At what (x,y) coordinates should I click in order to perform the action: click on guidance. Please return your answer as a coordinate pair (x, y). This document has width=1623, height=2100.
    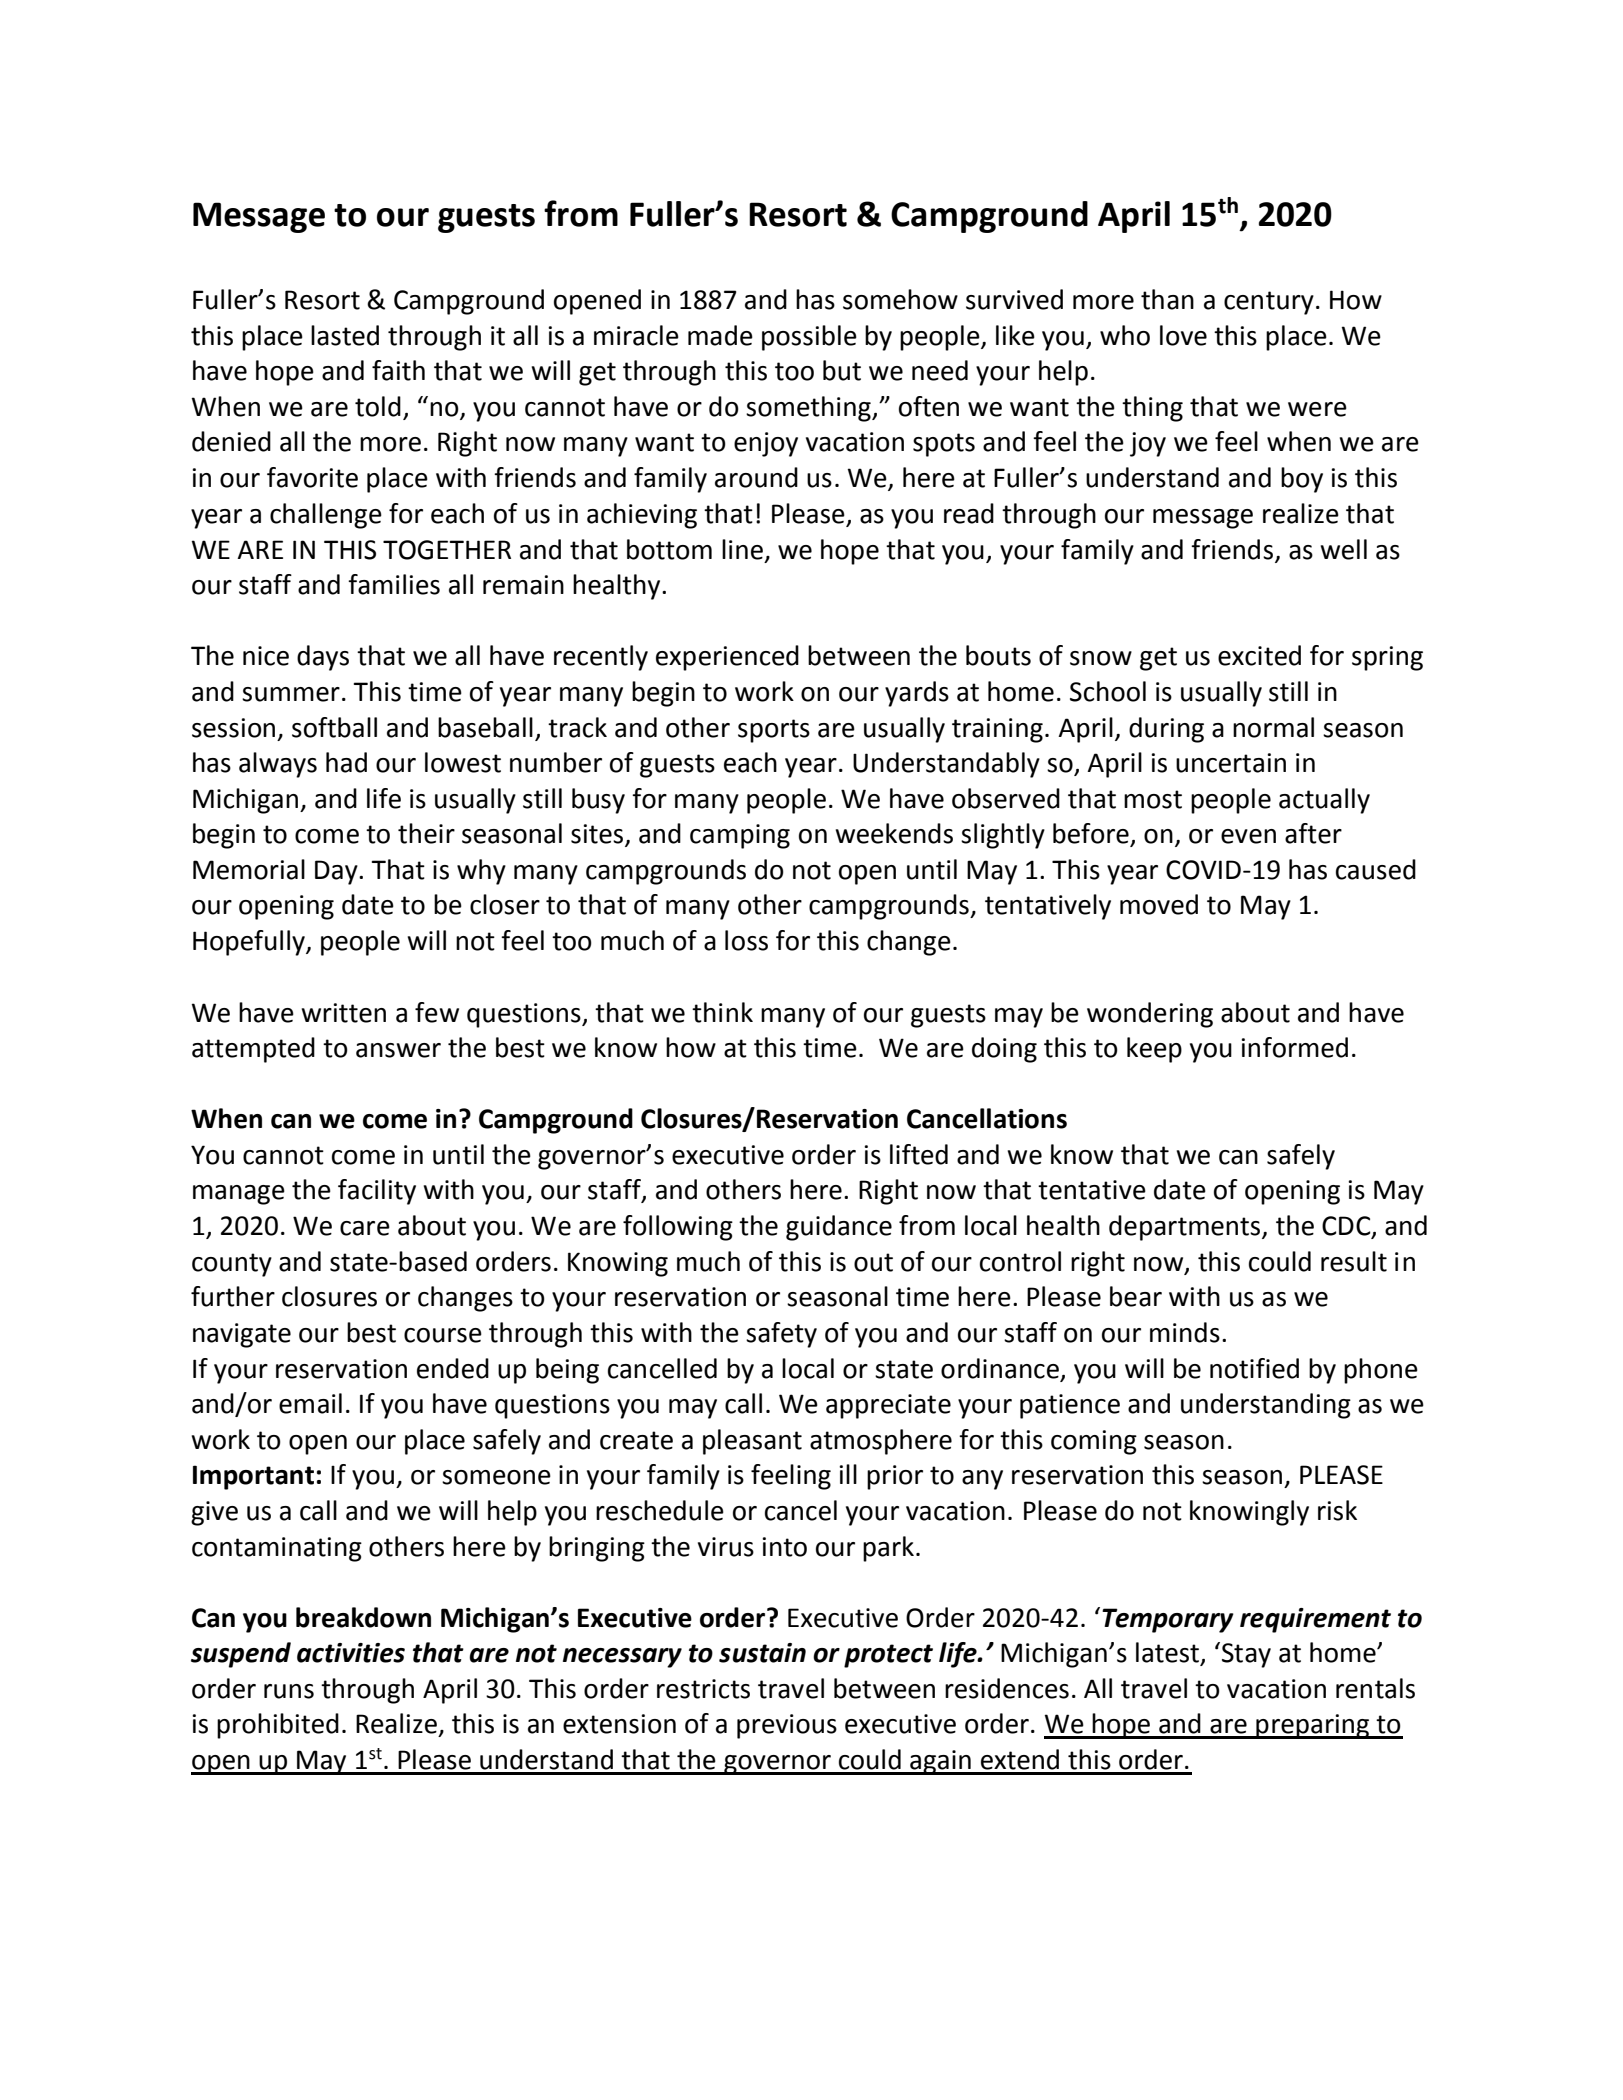
    Looking at the image, I should click on (839, 1228).
